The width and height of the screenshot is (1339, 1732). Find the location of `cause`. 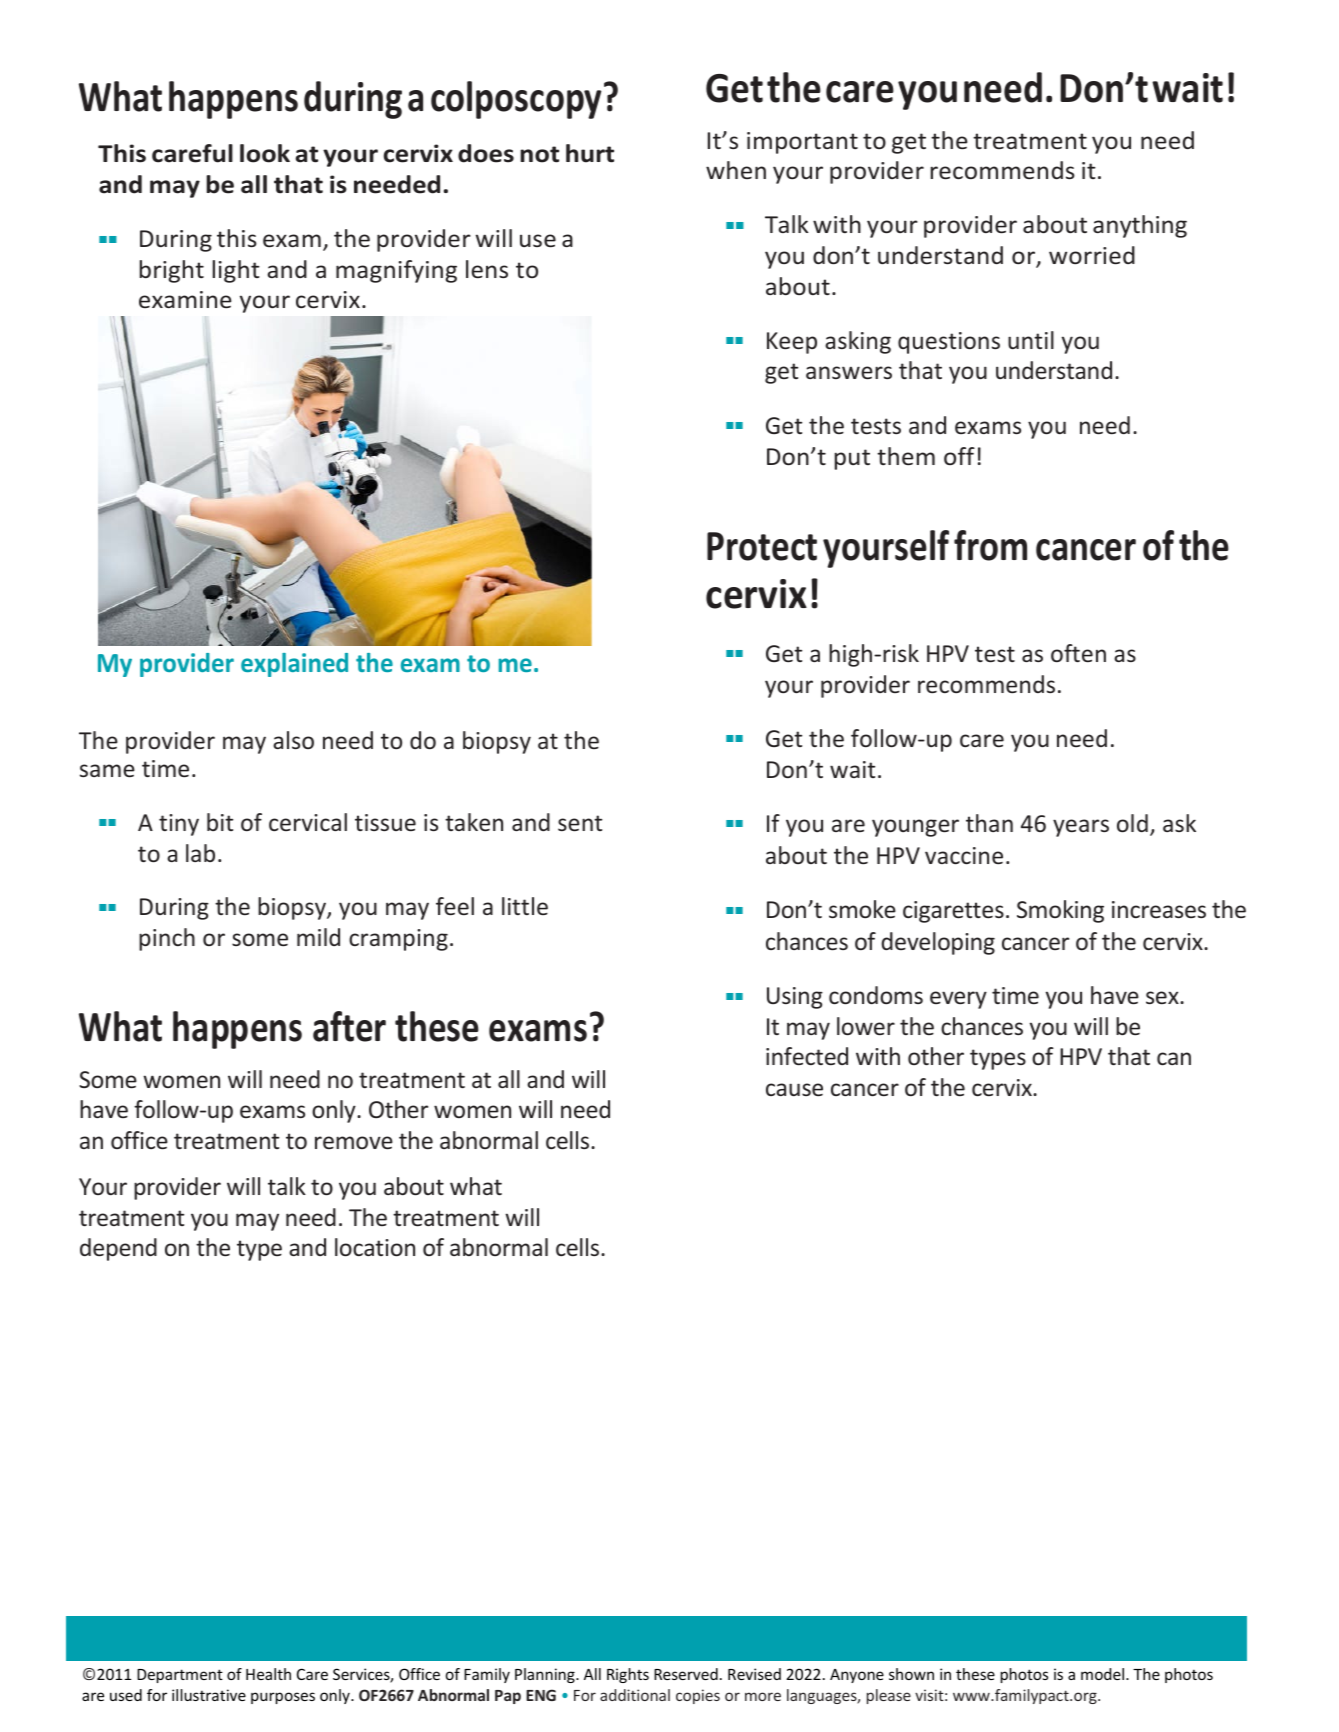

cause is located at coordinates (794, 1089).
